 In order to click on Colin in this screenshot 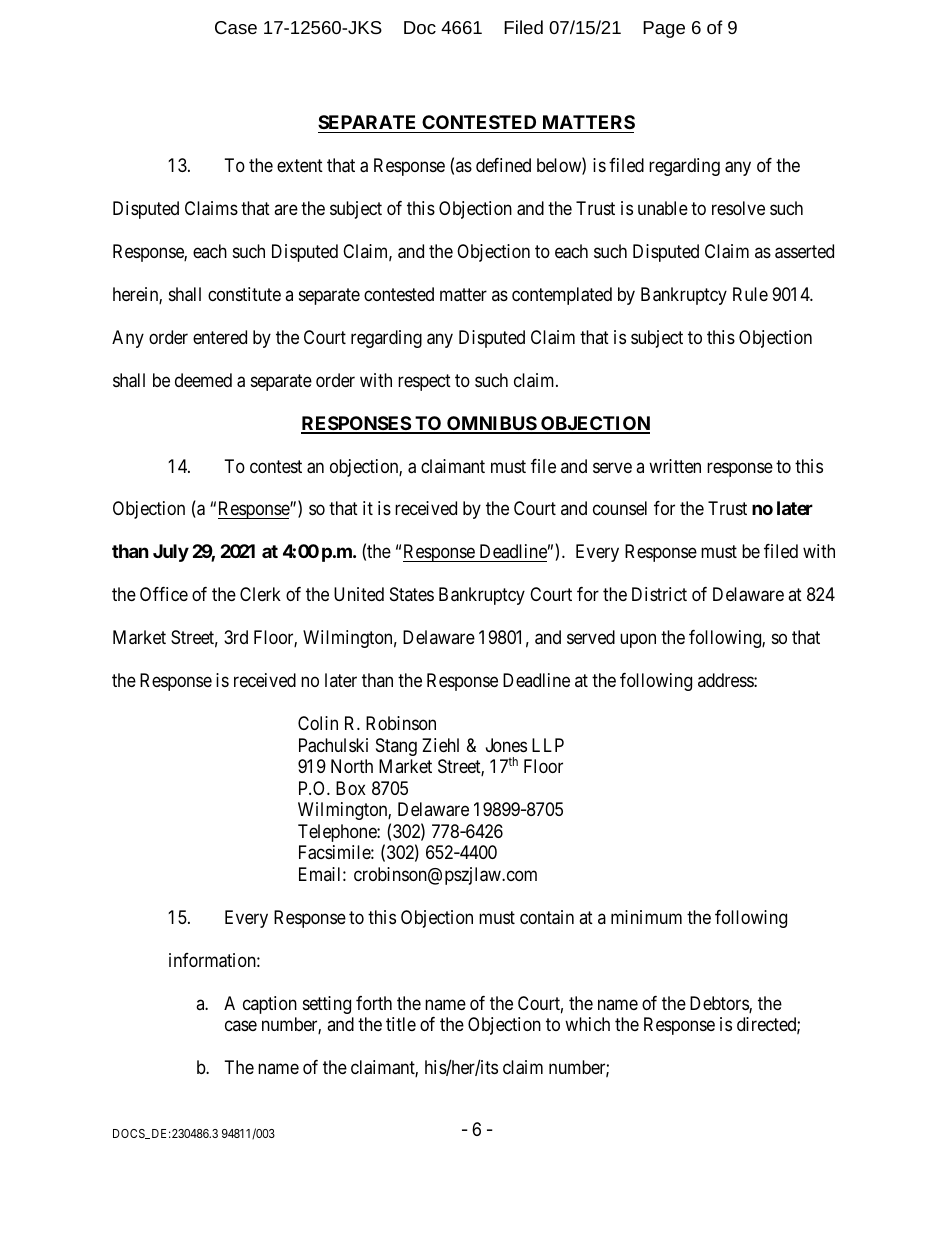, I will do `click(318, 723)`.
